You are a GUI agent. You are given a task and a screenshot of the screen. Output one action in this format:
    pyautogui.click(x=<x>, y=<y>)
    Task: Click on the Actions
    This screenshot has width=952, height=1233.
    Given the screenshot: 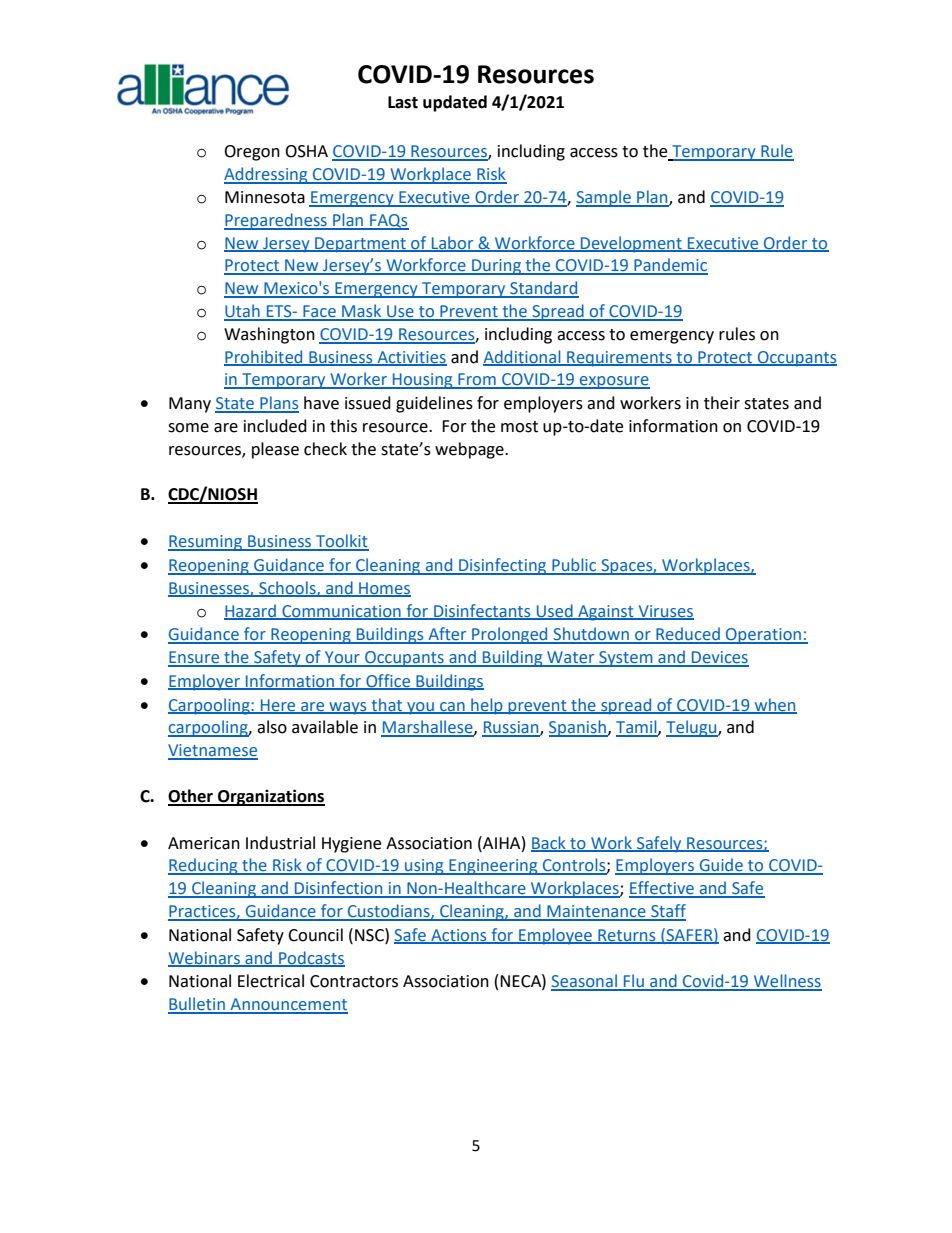 What is the action you would take?
    pyautogui.click(x=459, y=936)
